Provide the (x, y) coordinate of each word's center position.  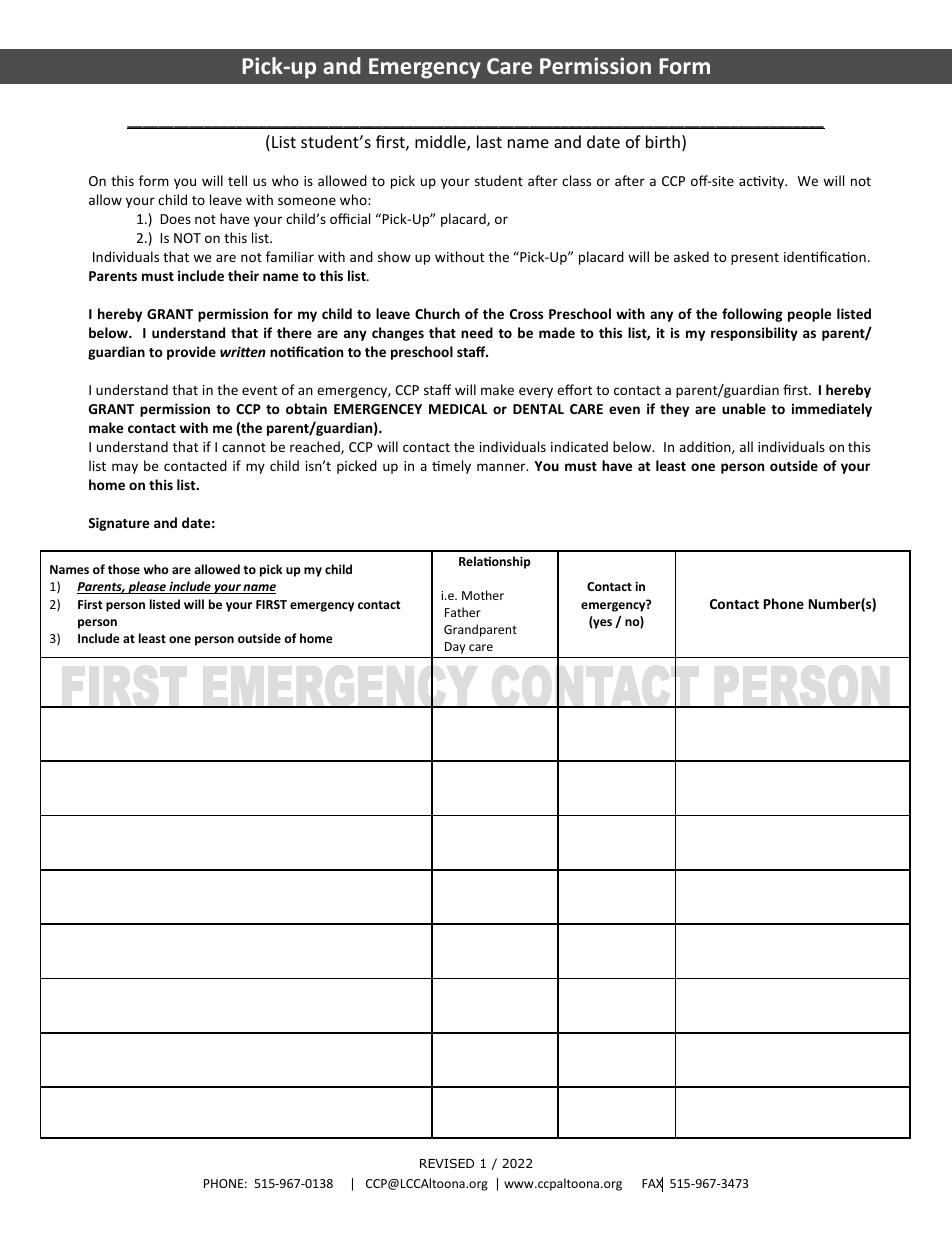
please (147, 587)
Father (463, 612)
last (489, 141)
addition (706, 447)
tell (237, 180)
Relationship (495, 562)
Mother (483, 595)
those (124, 569)
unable (744, 408)
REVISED (447, 1163)
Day (455, 648)
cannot (244, 447)
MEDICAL (458, 409)
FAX (652, 1184)
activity (763, 182)
